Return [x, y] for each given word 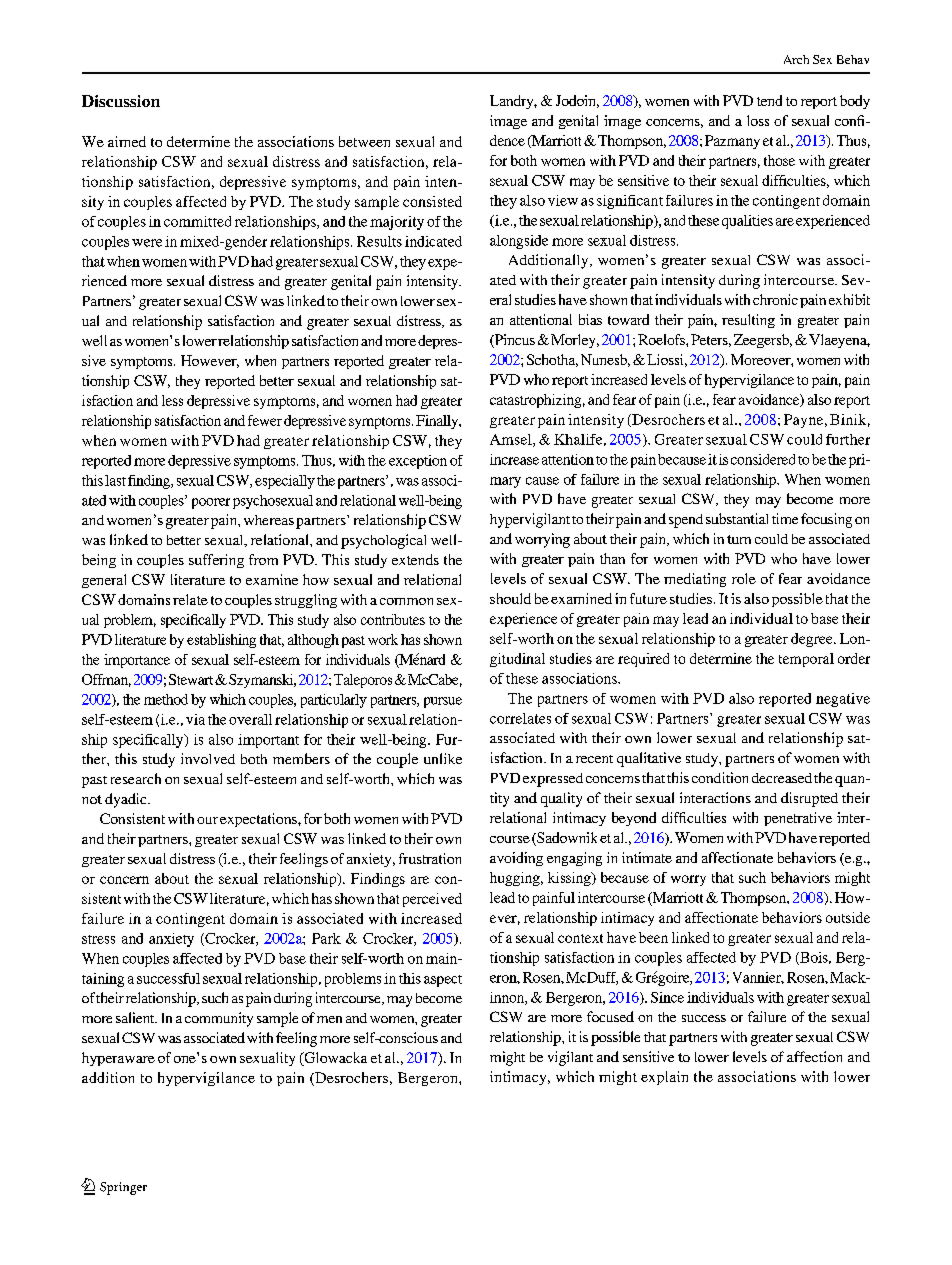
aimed [127, 141]
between [364, 141]
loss [758, 120]
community [219, 1019]
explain [664, 1078]
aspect [443, 981]
